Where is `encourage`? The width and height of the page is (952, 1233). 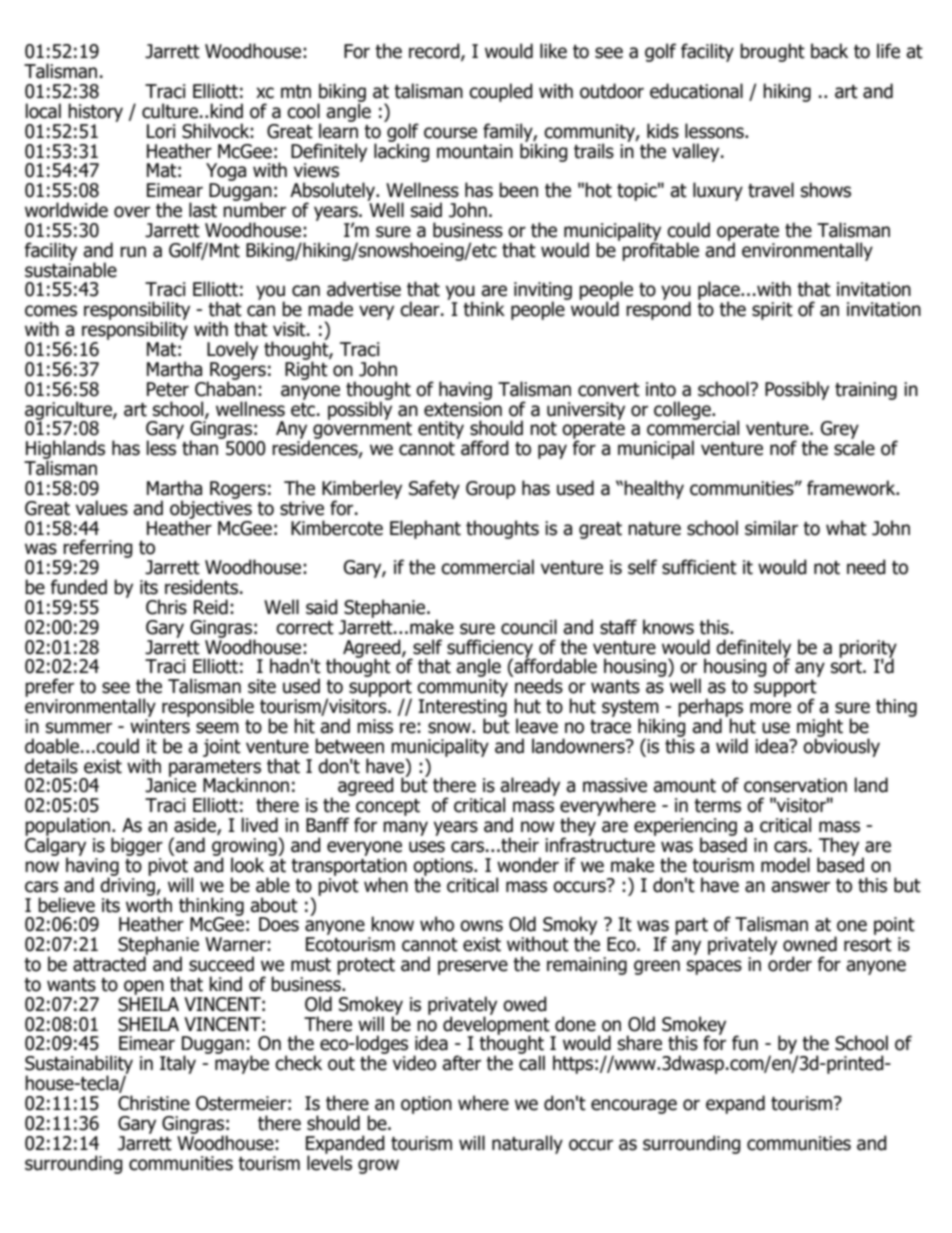
encourage is located at coordinates (634, 1106).
